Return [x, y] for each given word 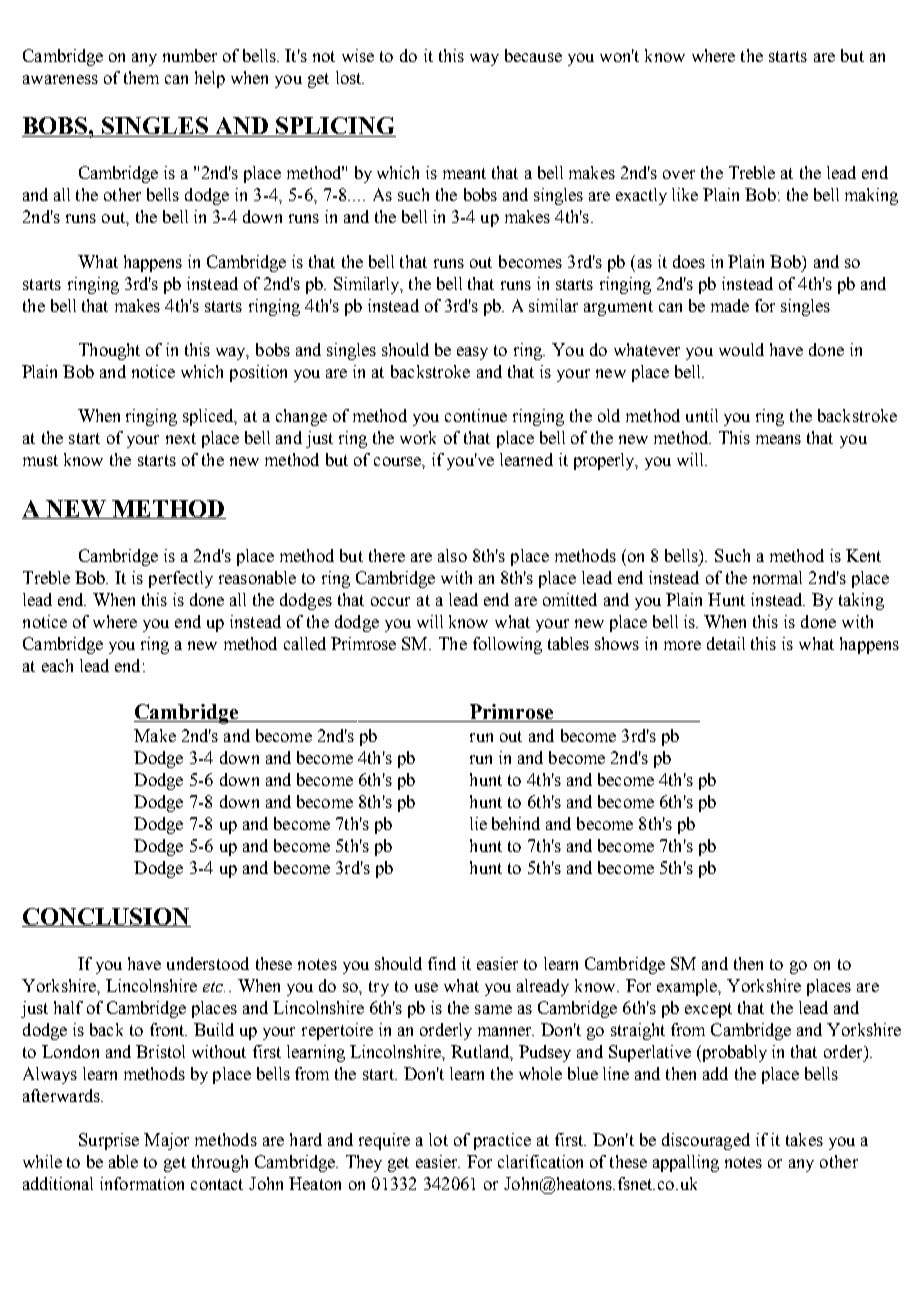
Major [166, 1141]
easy [472, 353]
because [533, 55]
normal [777, 577]
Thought [109, 351]
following [507, 645]
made [730, 305]
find [442, 963]
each [57, 665]
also [452, 555]
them [141, 77]
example [688, 987]
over [679, 174]
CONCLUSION [106, 917]
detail [726, 643]
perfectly [181, 579]
